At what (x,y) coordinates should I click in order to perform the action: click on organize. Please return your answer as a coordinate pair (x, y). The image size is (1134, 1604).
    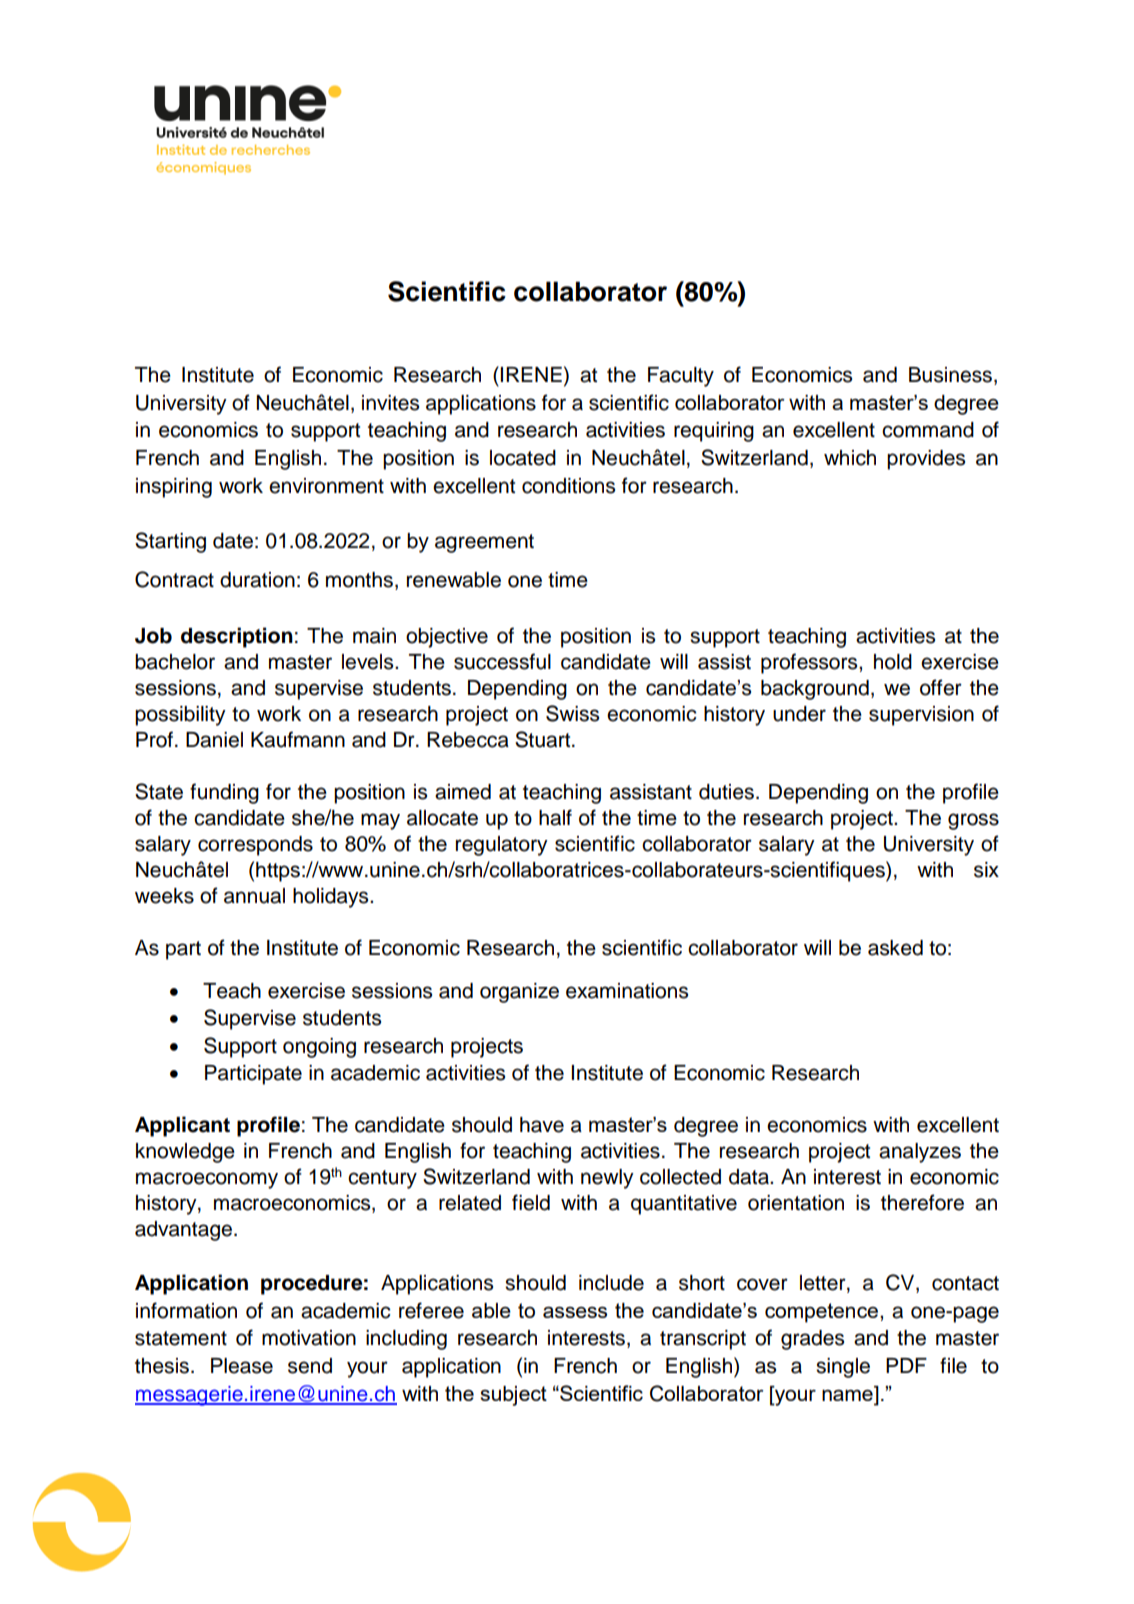
    Looking at the image, I should click on (519, 993).
